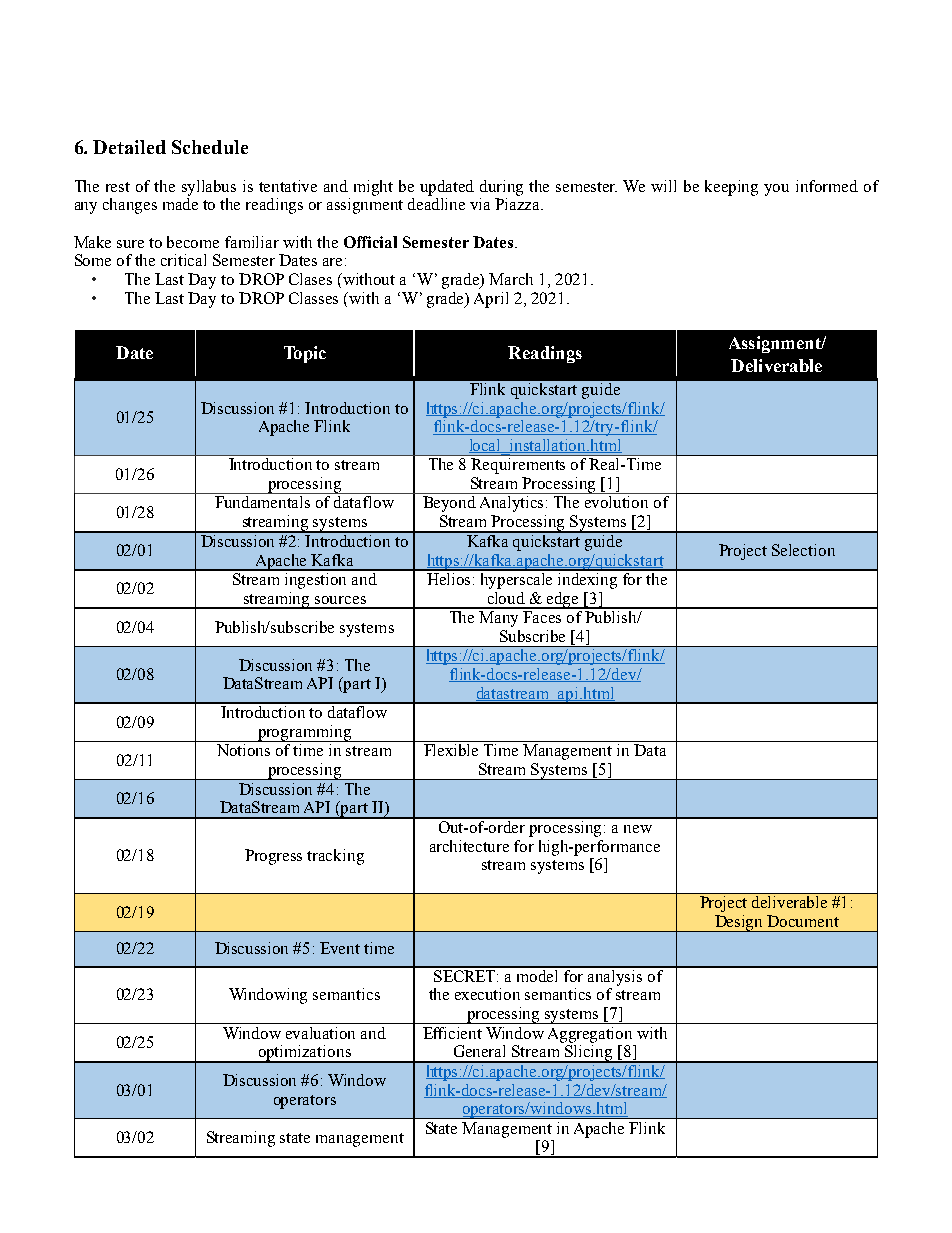 This page has height=1233, width=952. What do you see at coordinates (340, 600) in the page?
I see `sources` at bounding box center [340, 600].
